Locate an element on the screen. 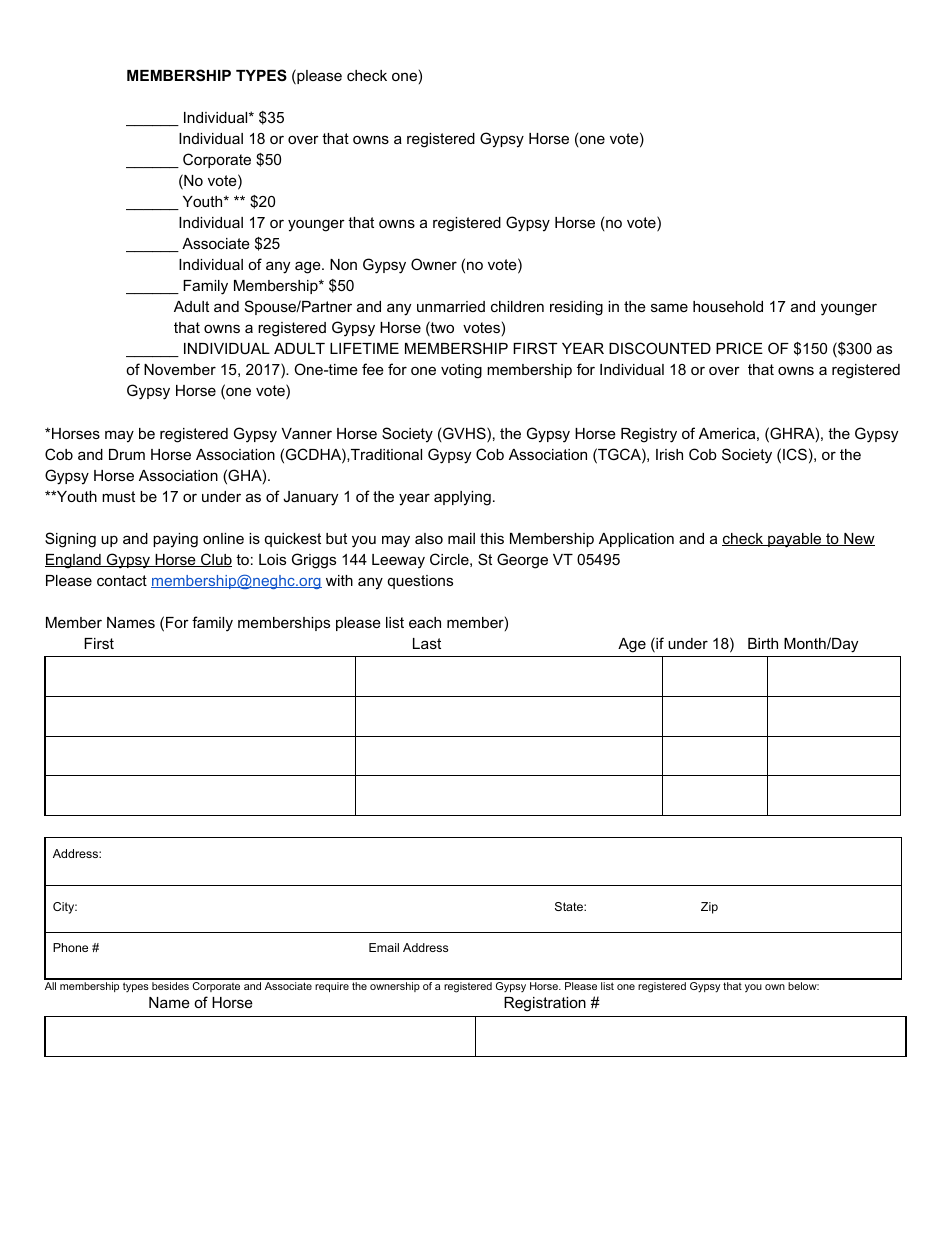  Registration is located at coordinates (545, 1004).
